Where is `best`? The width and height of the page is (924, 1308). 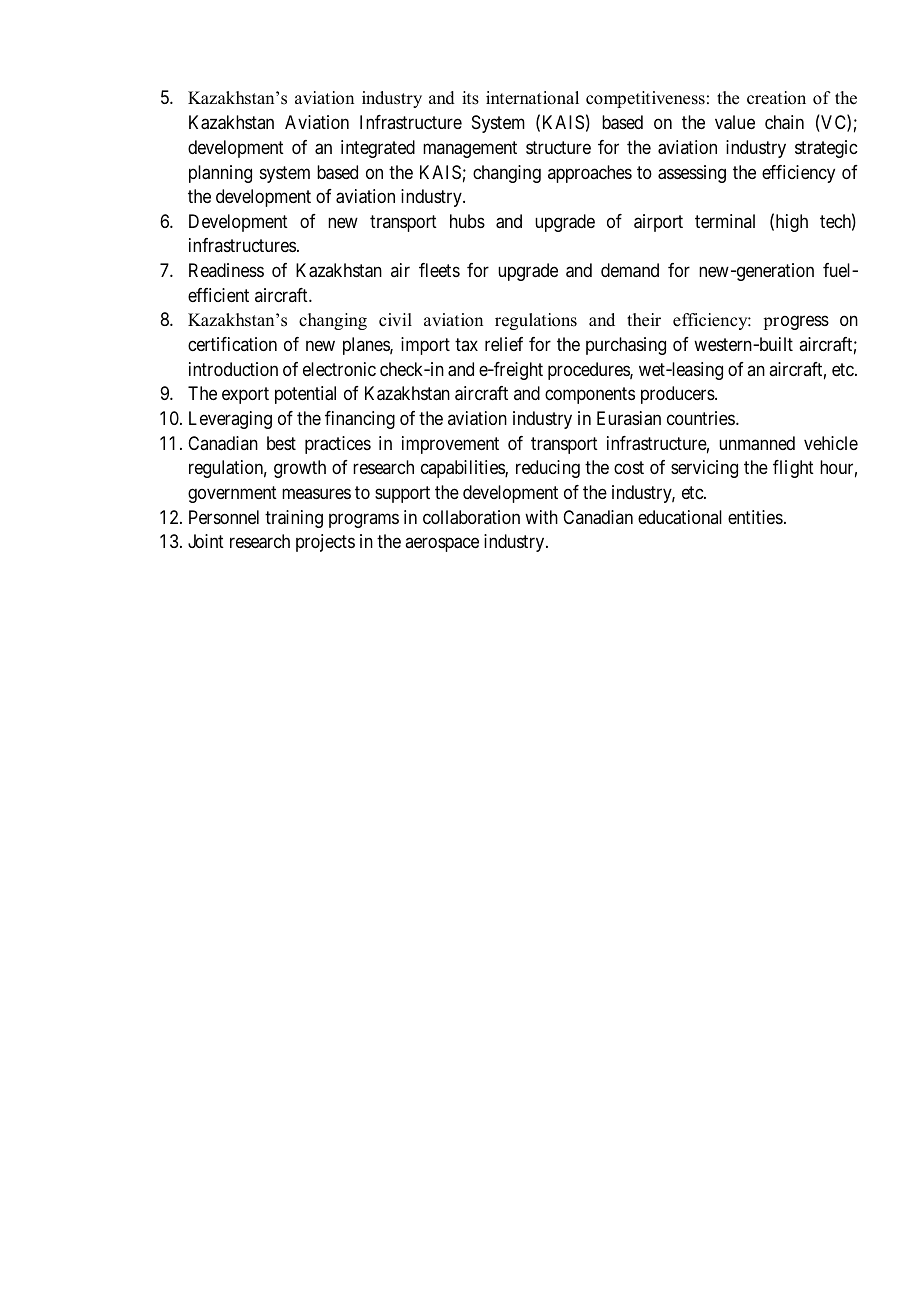 best is located at coordinates (281, 443).
